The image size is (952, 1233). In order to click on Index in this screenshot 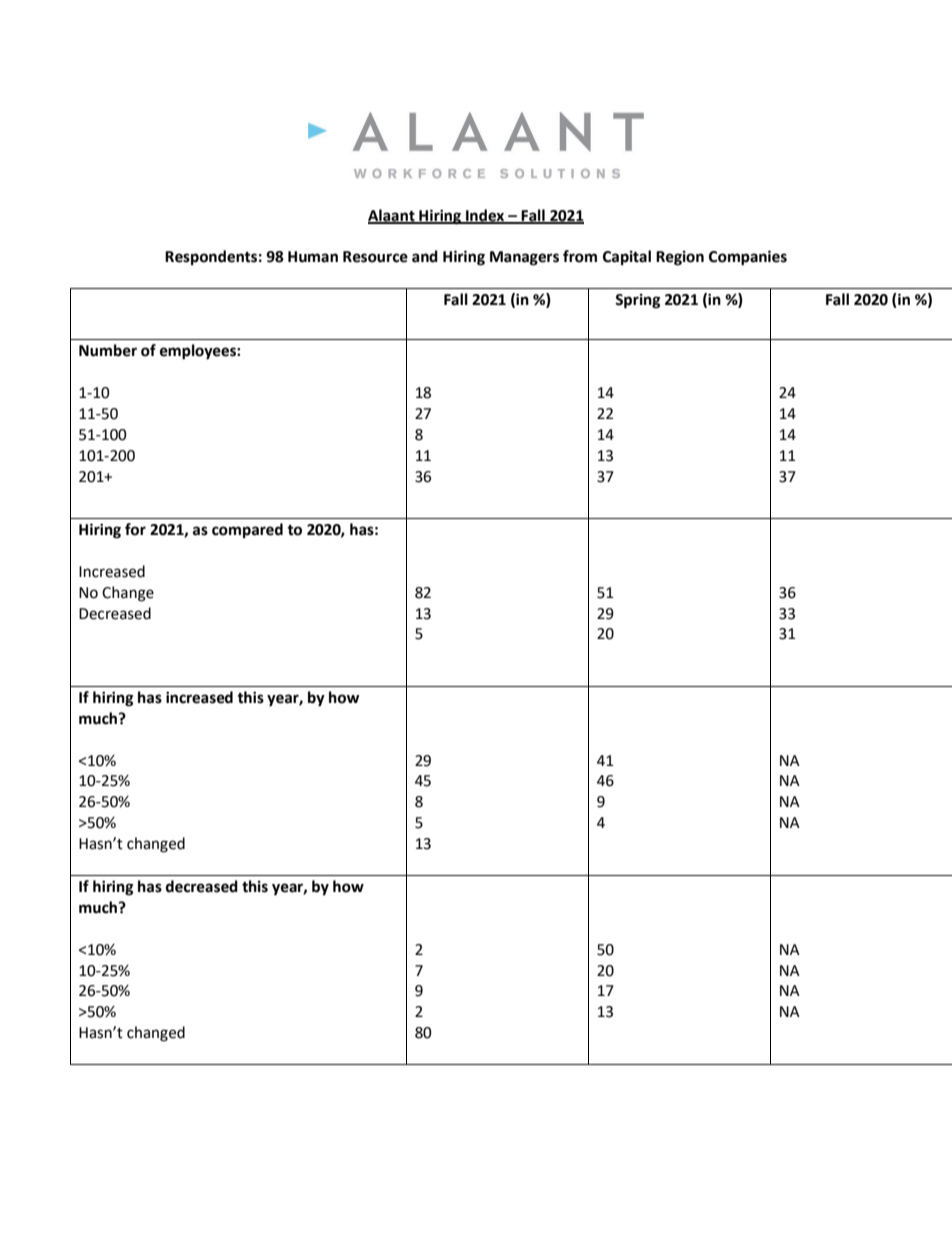, I will do `click(485, 216)`.
